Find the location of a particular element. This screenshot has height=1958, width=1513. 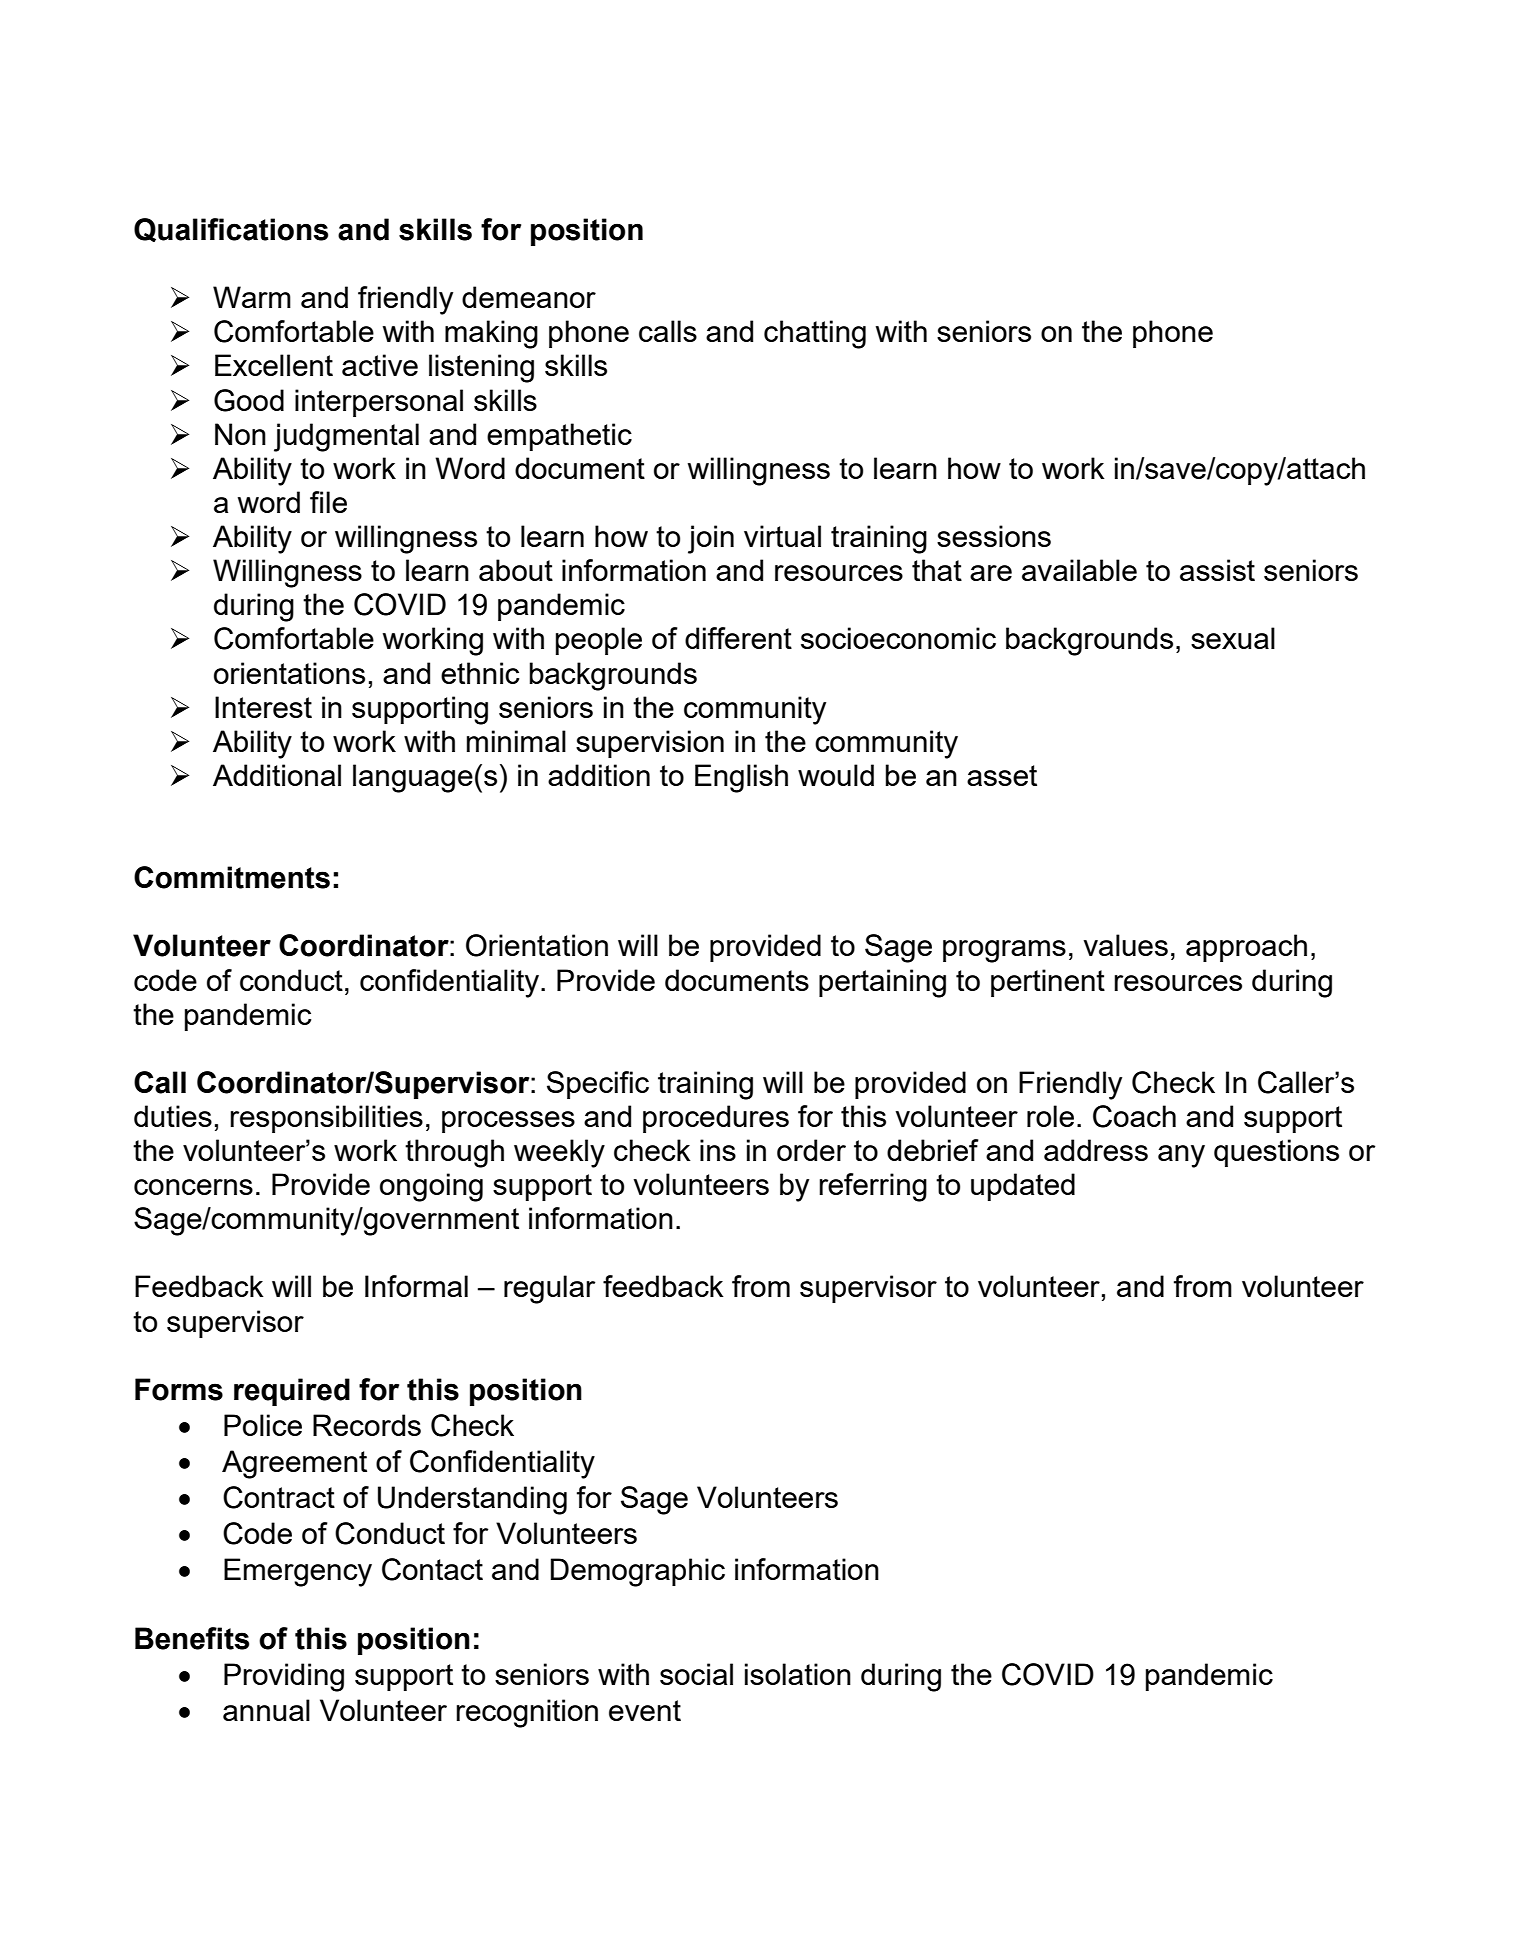

values is located at coordinates (1125, 945).
